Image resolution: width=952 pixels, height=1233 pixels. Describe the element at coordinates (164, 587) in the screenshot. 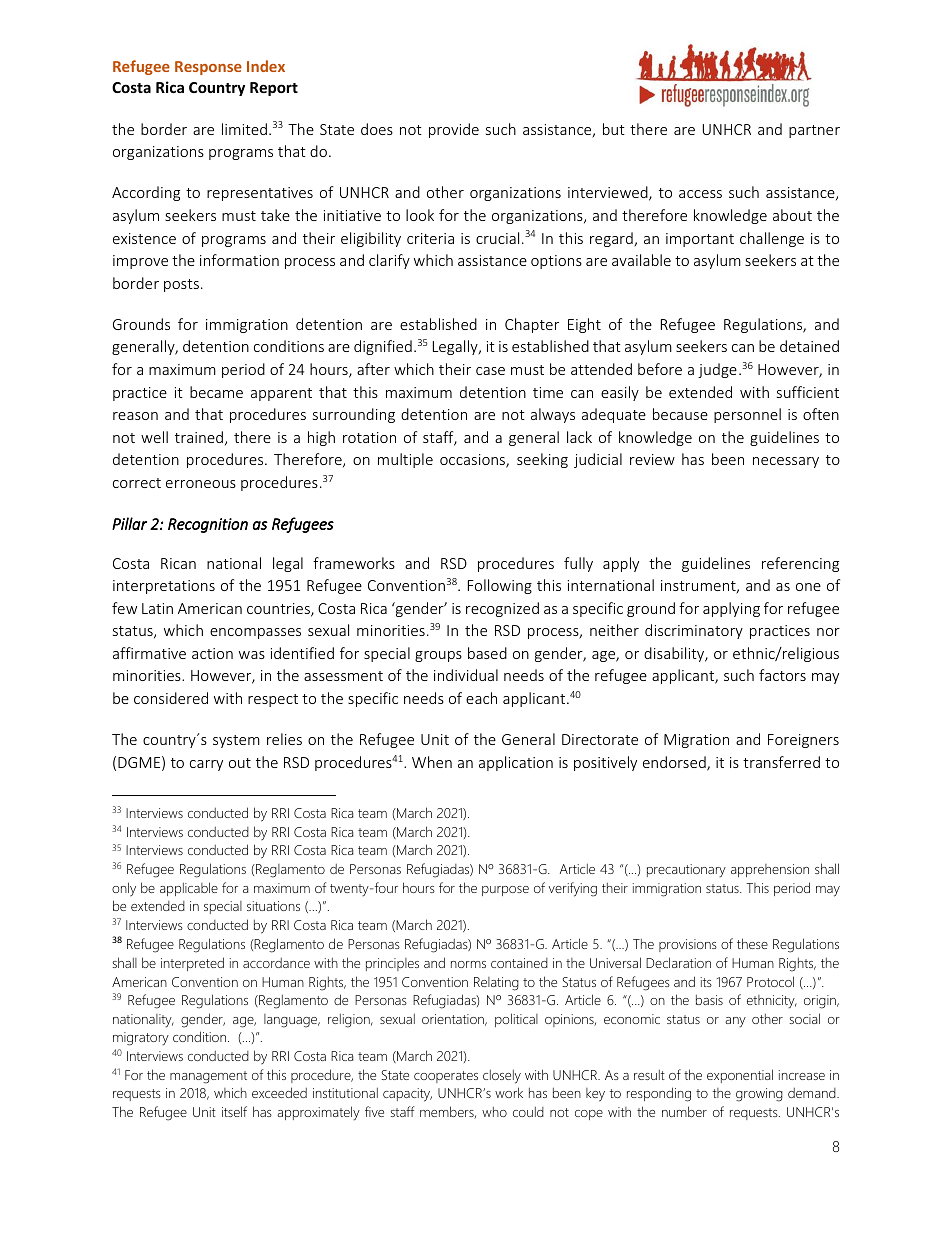

I see `interpretations` at that location.
